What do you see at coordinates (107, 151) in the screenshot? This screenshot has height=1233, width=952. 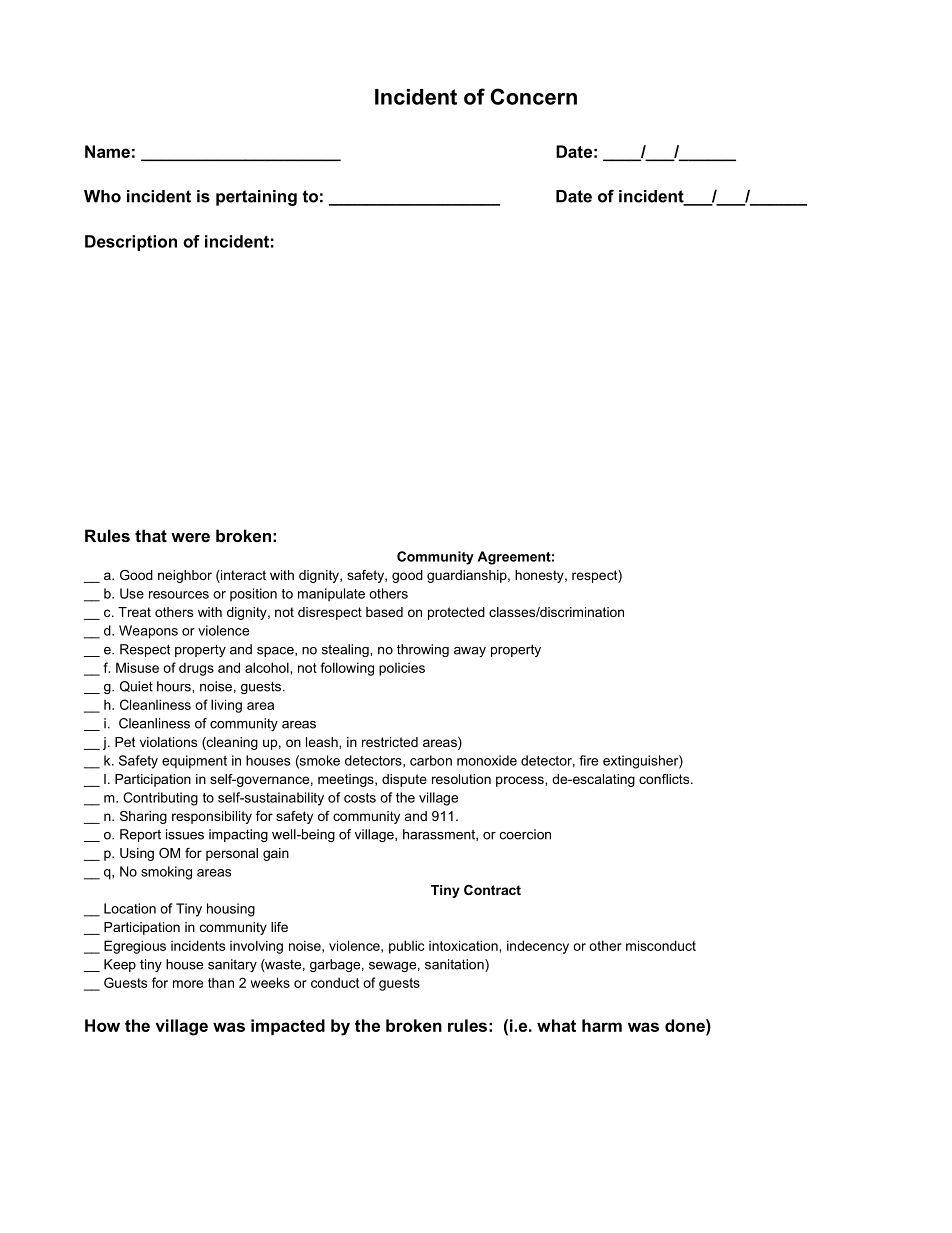 I see `Name` at bounding box center [107, 151].
